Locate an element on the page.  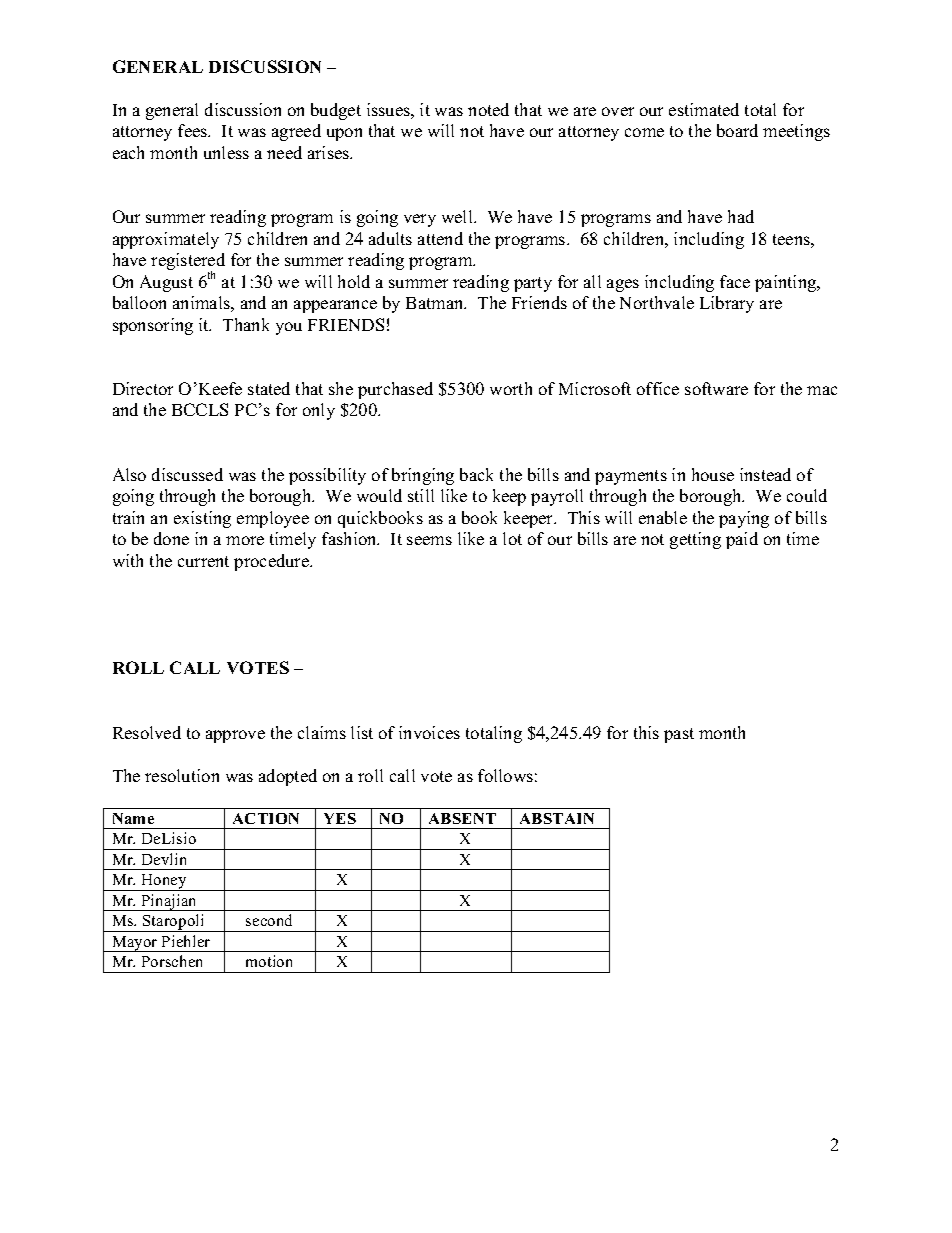
board is located at coordinates (737, 130).
